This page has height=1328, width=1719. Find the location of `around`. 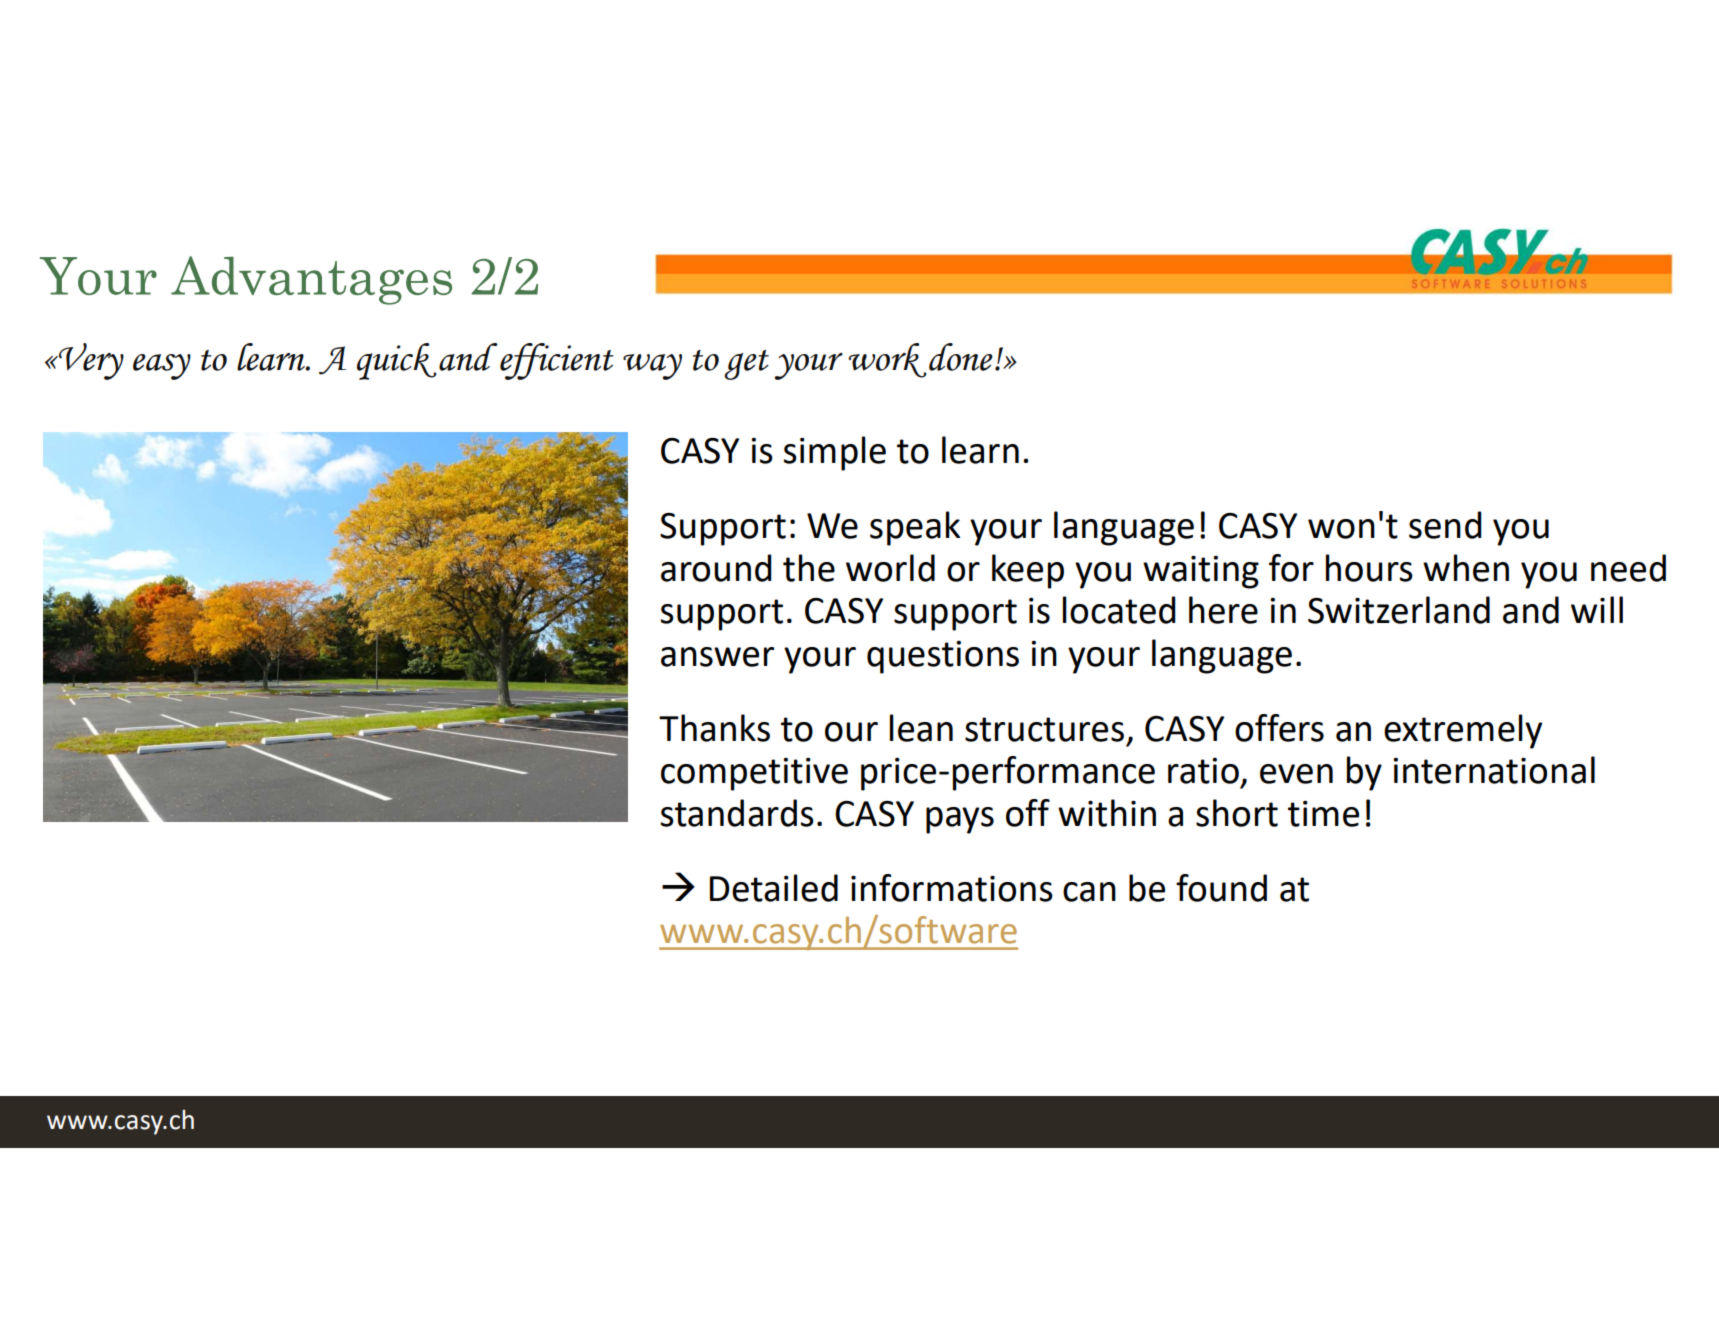

around is located at coordinates (716, 568).
